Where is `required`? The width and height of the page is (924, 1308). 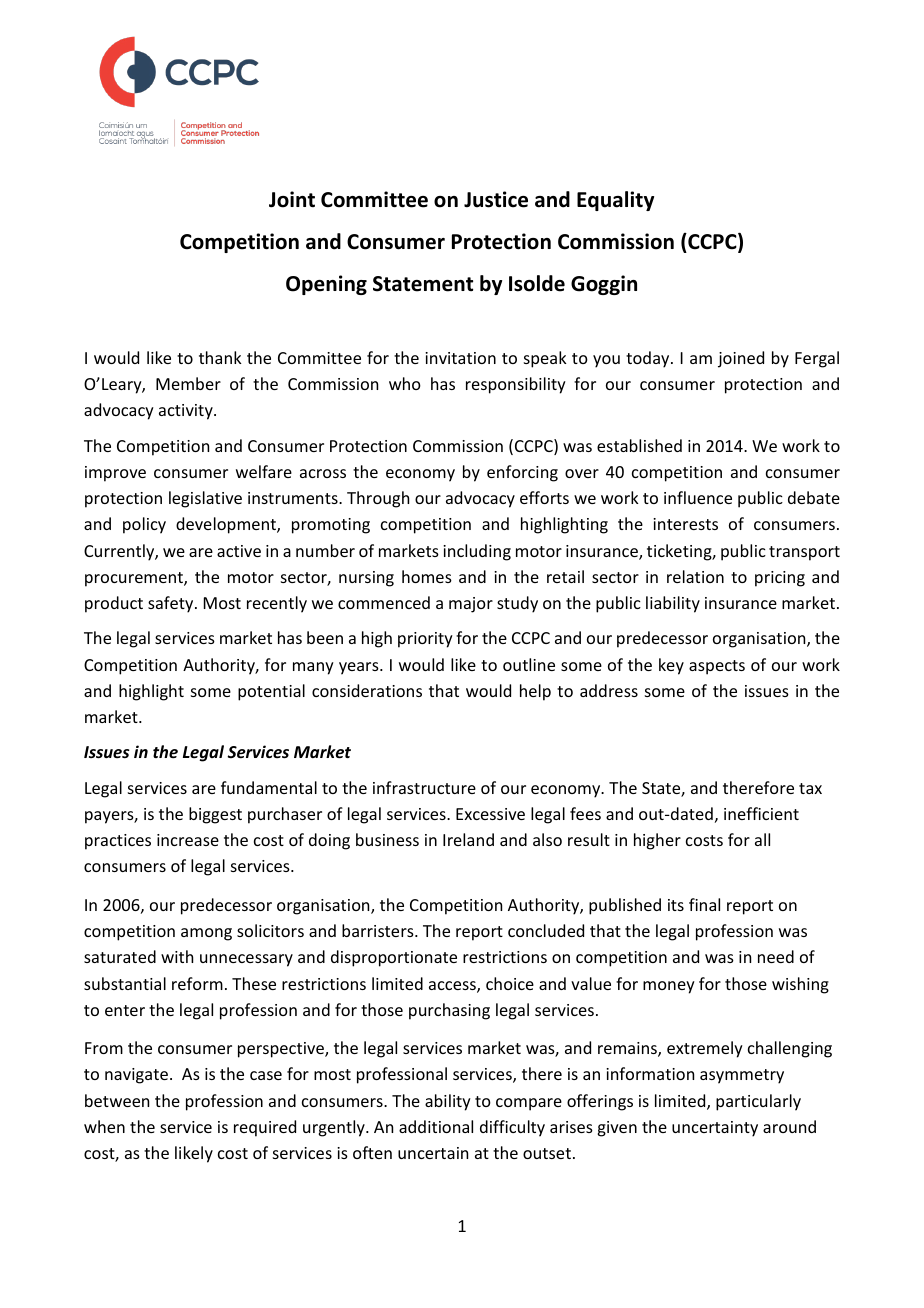
required is located at coordinates (265, 1128).
